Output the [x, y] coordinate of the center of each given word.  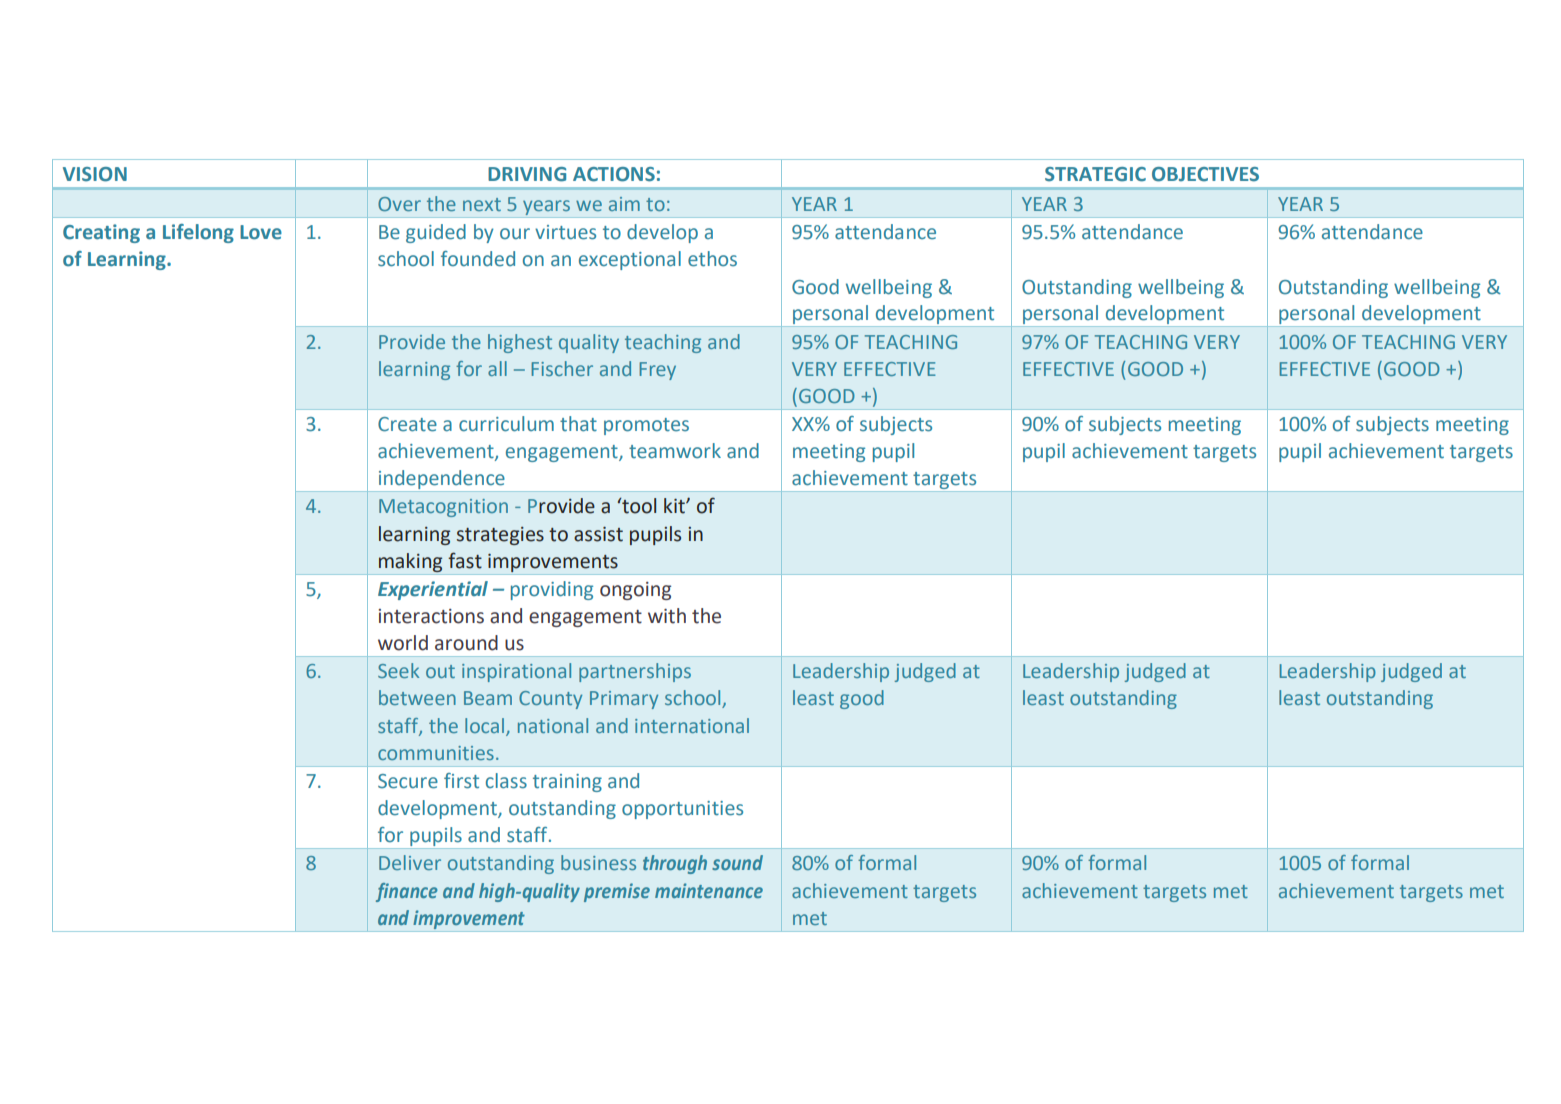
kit [675, 506]
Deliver [410, 862]
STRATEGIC [1095, 174]
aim [624, 204]
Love [261, 232]
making [410, 562]
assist [598, 534]
